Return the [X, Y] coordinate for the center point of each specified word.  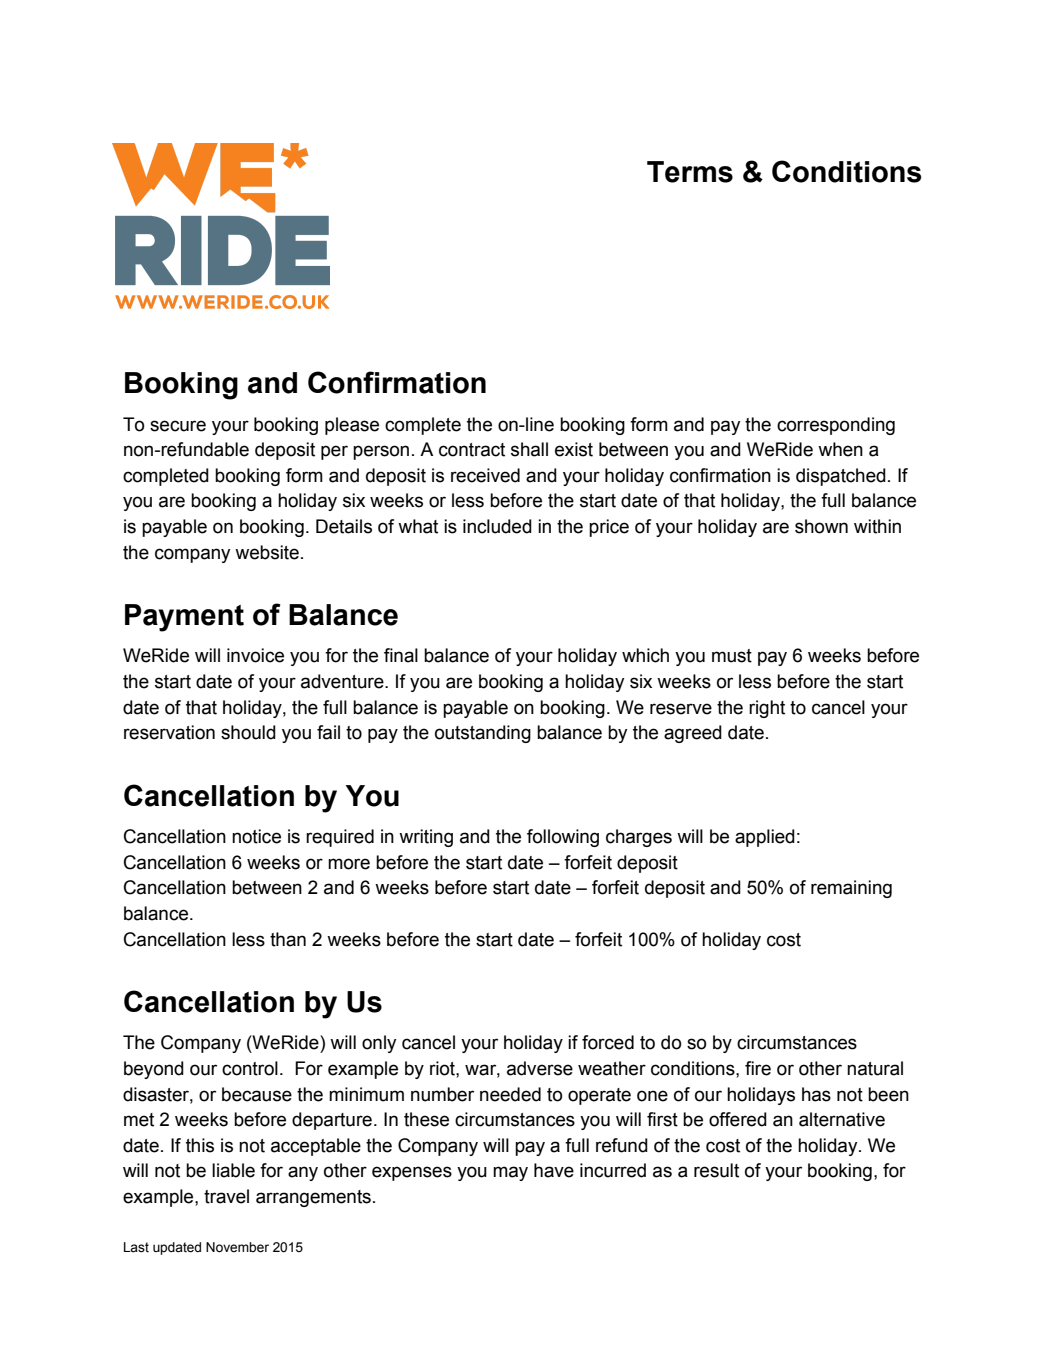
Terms [690, 172]
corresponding [836, 426]
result [716, 1170]
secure [178, 426]
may [510, 1173]
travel [226, 1196]
